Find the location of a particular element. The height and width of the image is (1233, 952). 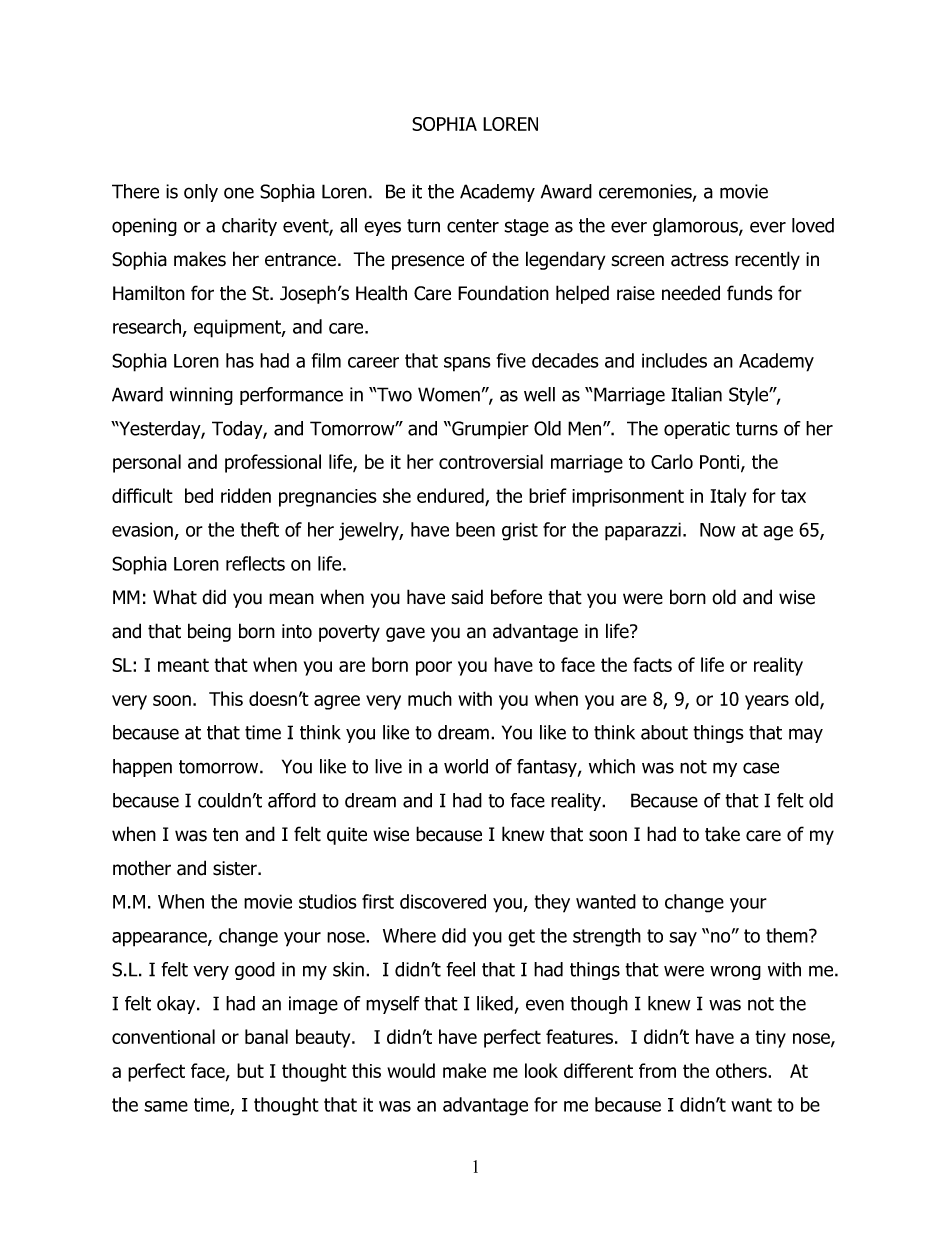

others is located at coordinates (742, 1070).
